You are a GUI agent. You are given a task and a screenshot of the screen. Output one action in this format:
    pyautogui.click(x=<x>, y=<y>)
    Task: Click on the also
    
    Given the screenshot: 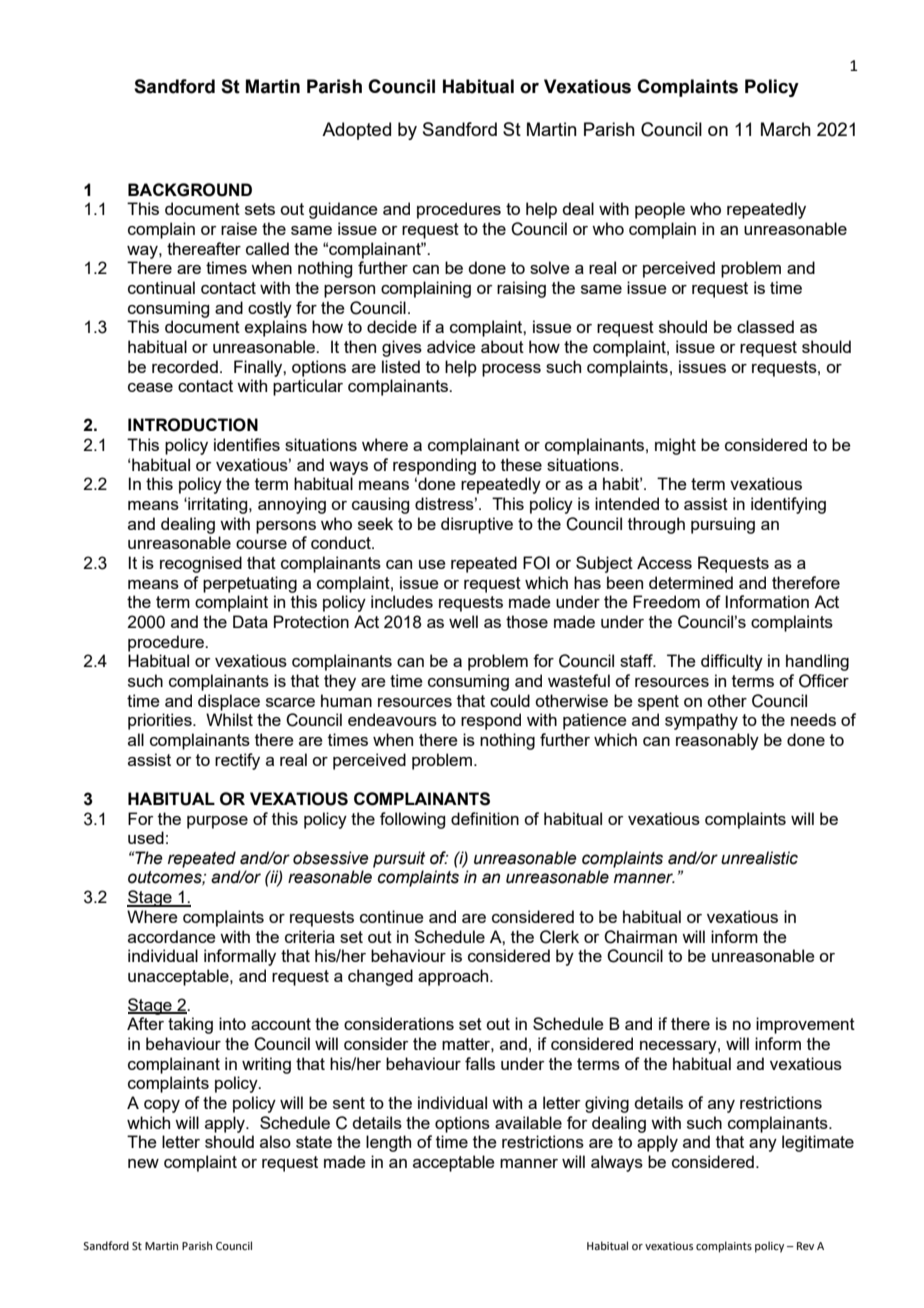 What is the action you would take?
    pyautogui.click(x=275, y=1141)
